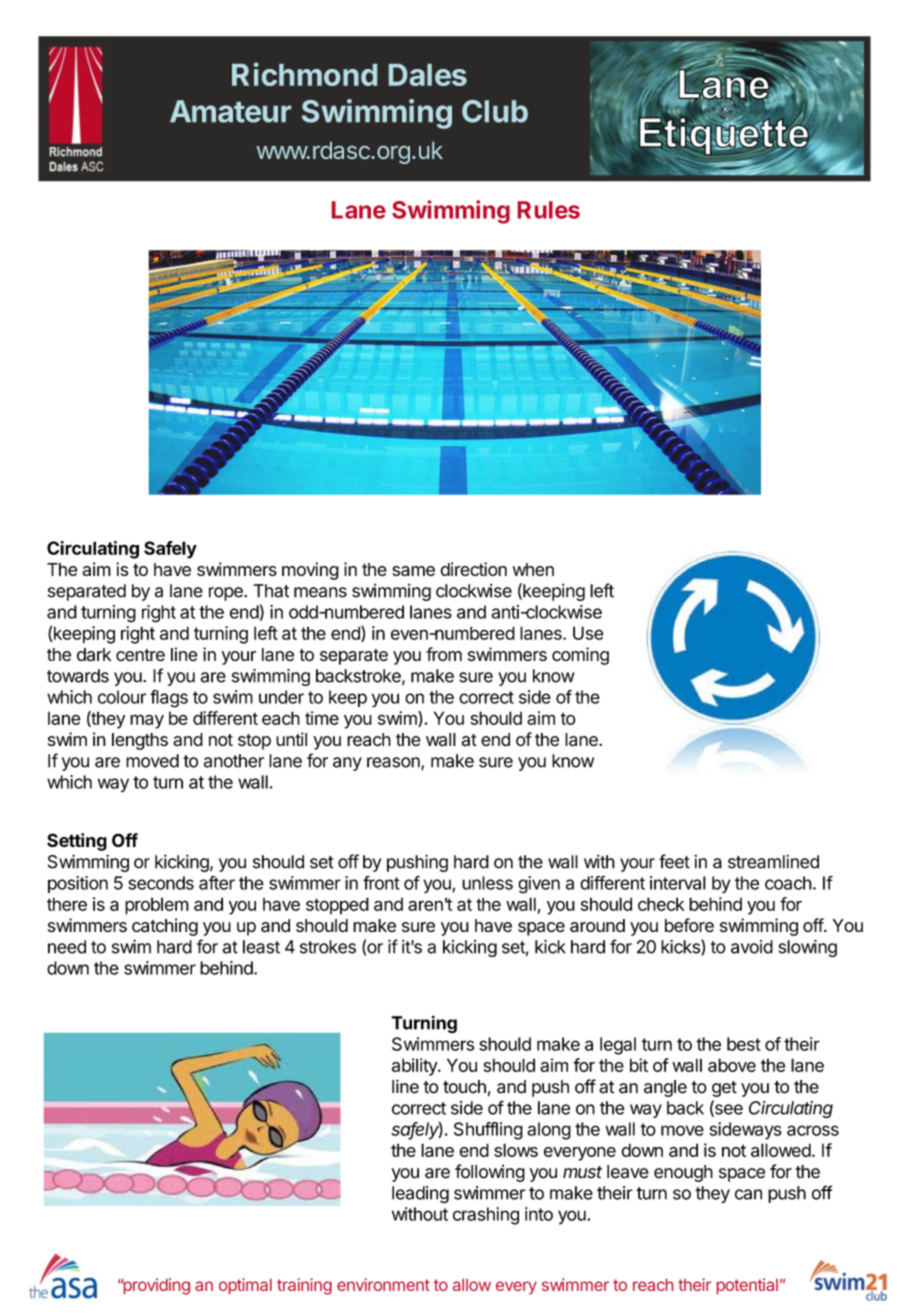 Image resolution: width=911 pixels, height=1316 pixels. Describe the element at coordinates (549, 210) in the screenshot. I see `Rules` at that location.
